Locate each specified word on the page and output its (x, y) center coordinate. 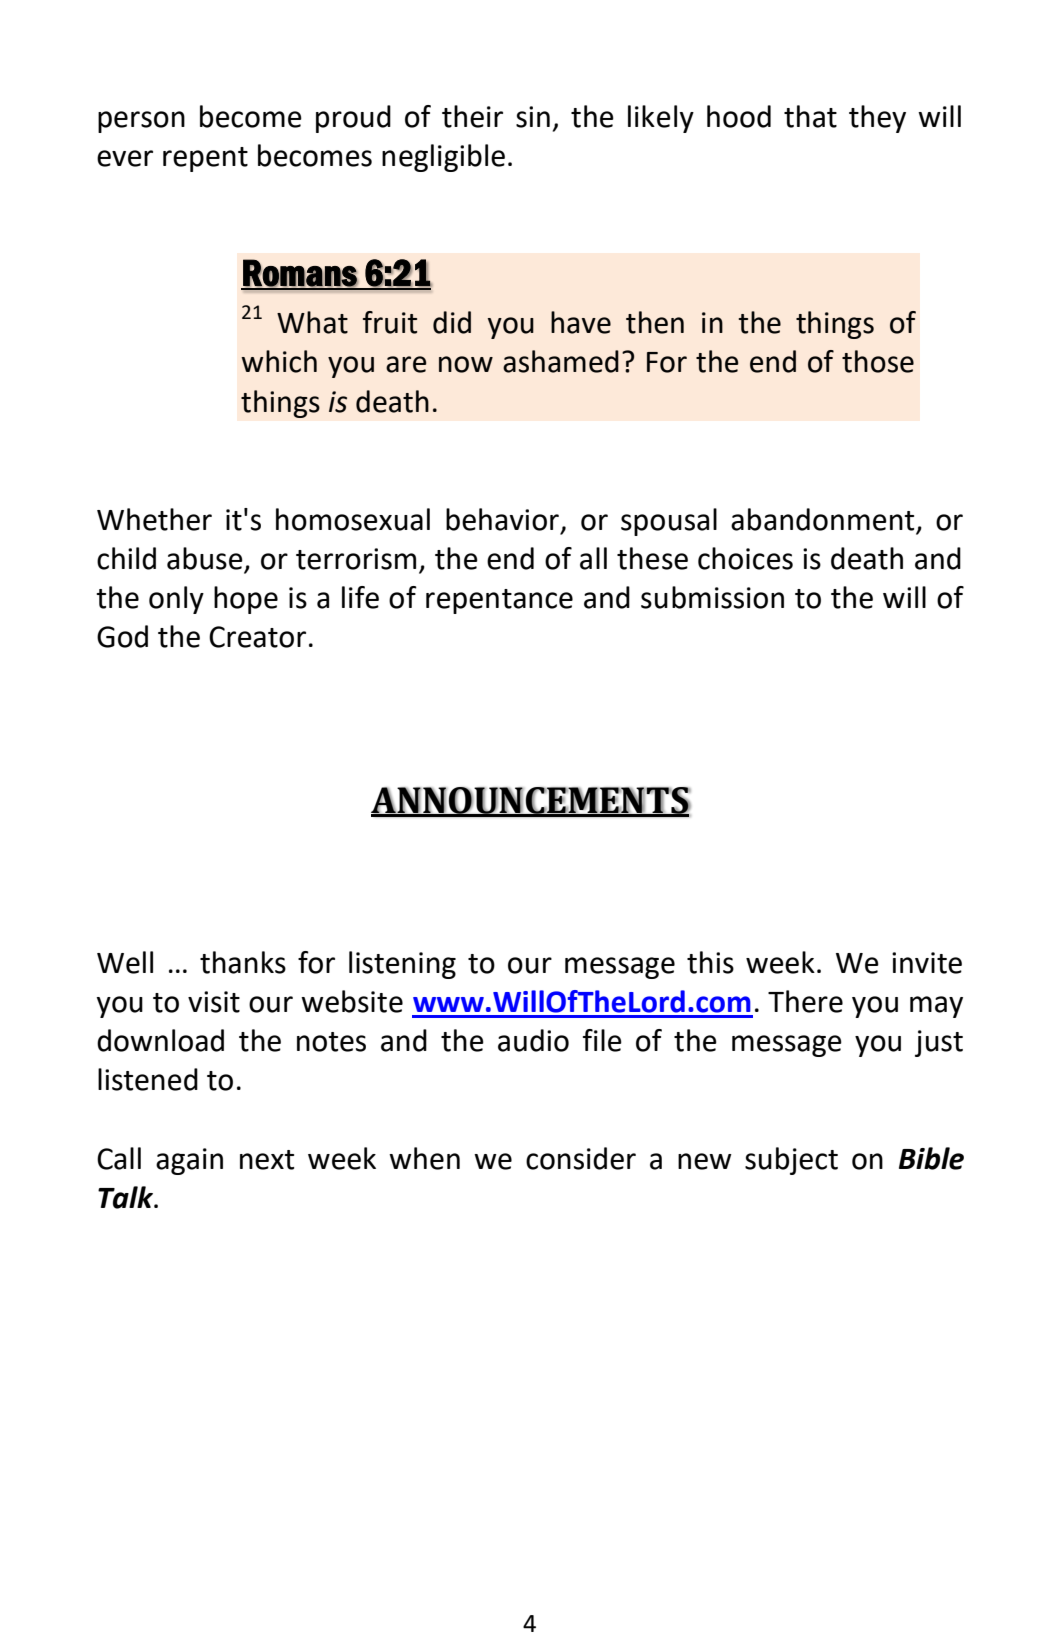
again (189, 1161)
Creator (257, 637)
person (141, 122)
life (360, 597)
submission (712, 597)
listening (402, 965)
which (279, 361)
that (810, 116)
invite (927, 963)
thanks (243, 962)
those (878, 361)
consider (581, 1158)
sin (533, 117)
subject (791, 1161)
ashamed (561, 361)
